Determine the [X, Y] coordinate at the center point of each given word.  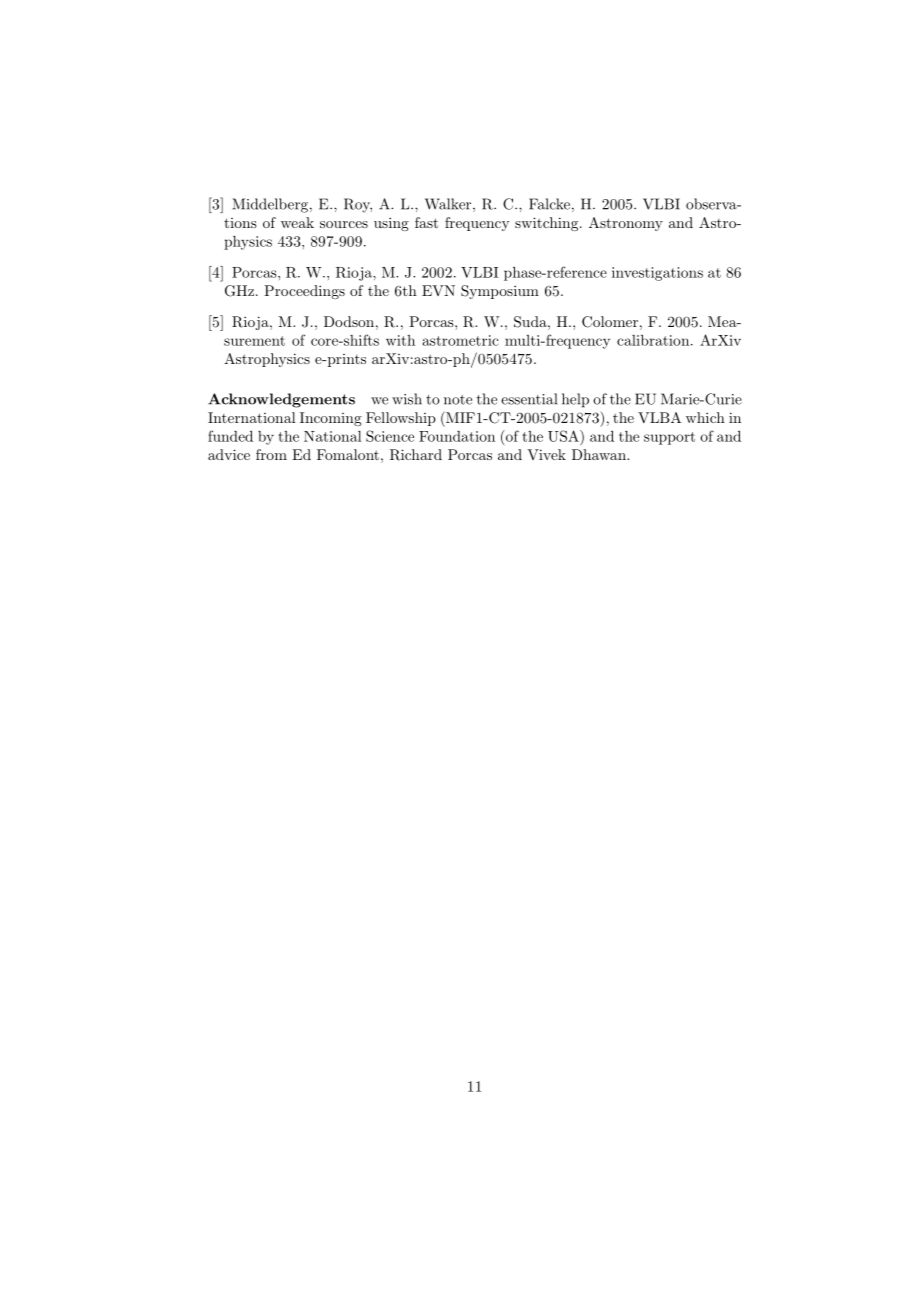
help [575, 400]
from [271, 454]
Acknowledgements [281, 400]
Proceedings [304, 292]
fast [426, 222]
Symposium [500, 292]
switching [548, 224]
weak [297, 222]
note [458, 400]
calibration [654, 340]
